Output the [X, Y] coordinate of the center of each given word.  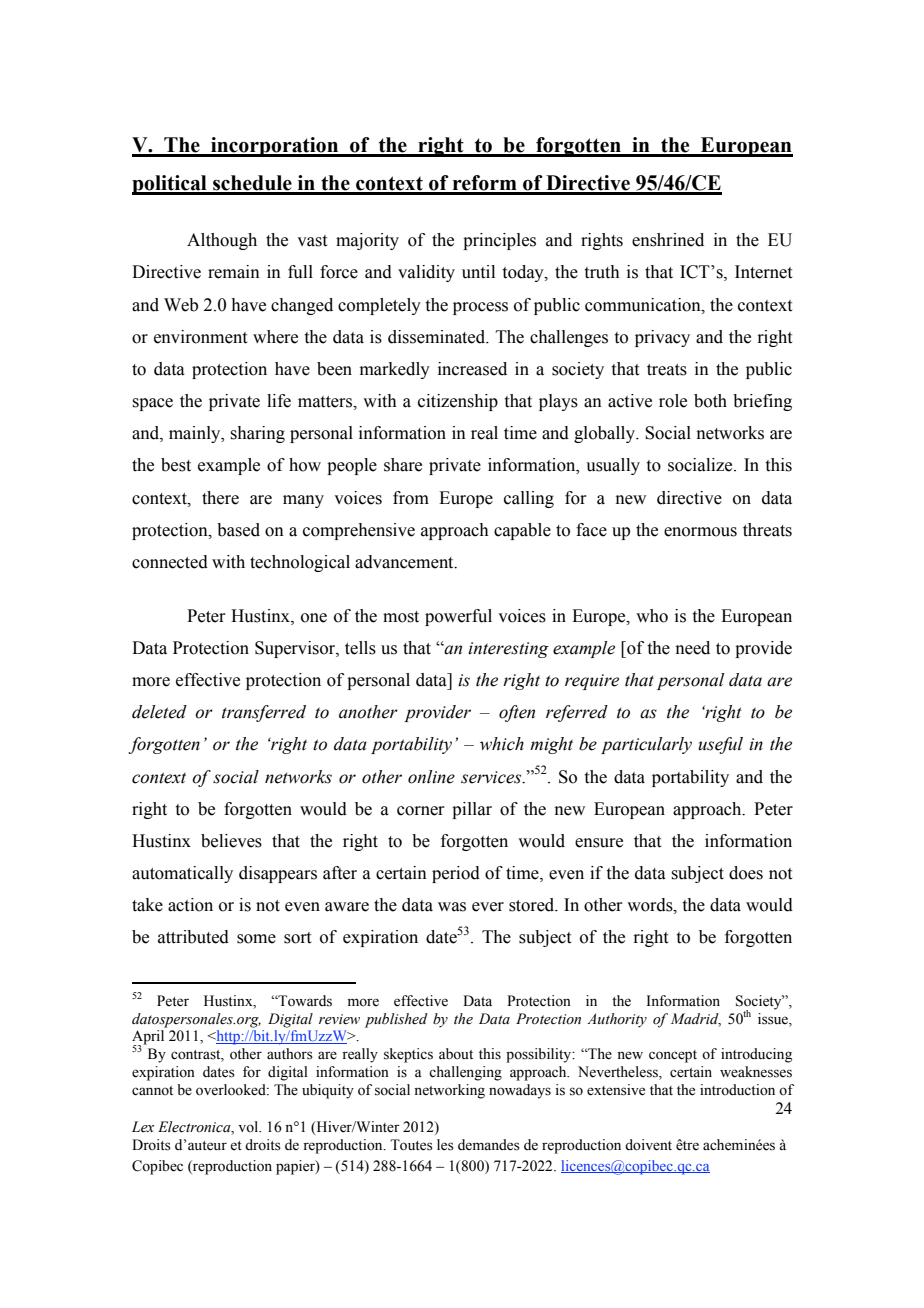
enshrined [668, 240]
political [170, 185]
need [693, 648]
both [710, 401]
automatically [182, 874]
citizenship [458, 402]
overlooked [232, 1090]
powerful [458, 617]
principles [499, 241]
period [456, 874]
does [746, 873]
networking [449, 1091]
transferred [264, 713]
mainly [196, 434]
